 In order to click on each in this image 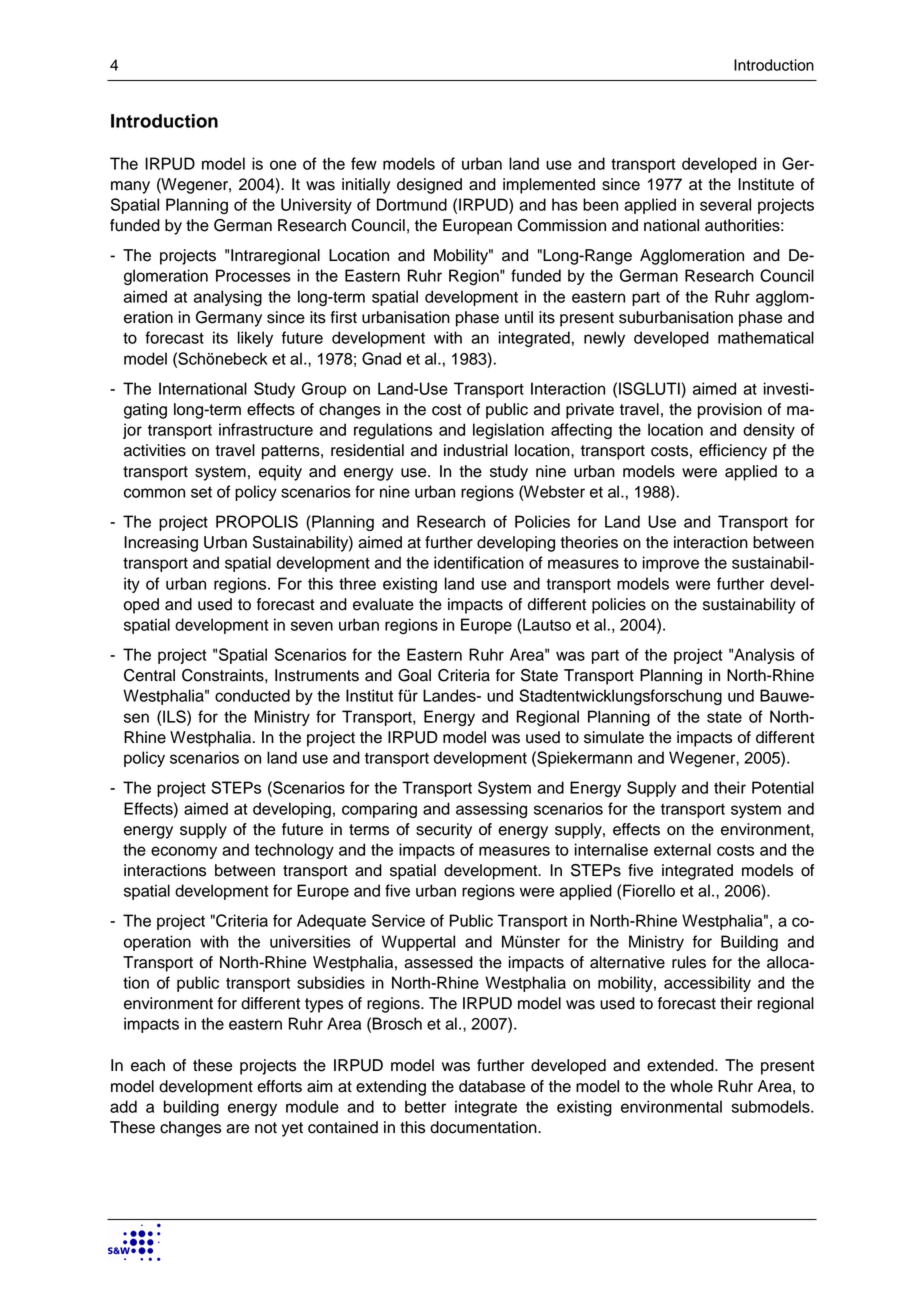, I will do `click(148, 1065)`.
